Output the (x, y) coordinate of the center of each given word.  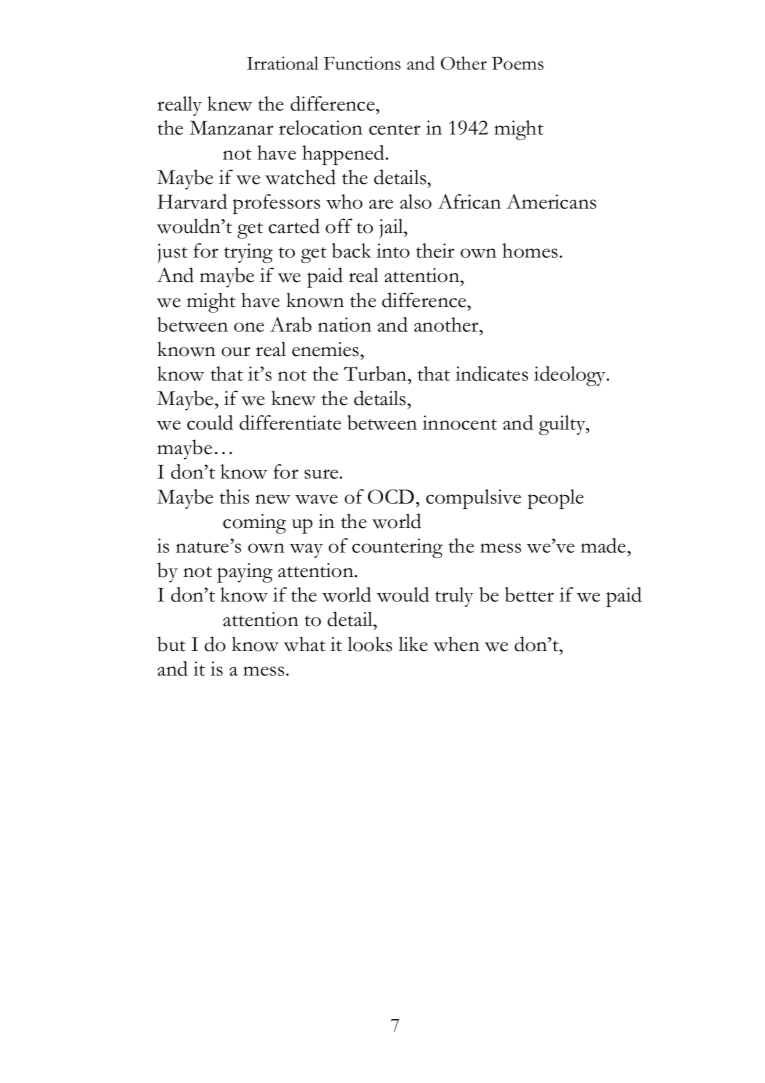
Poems (518, 63)
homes (530, 250)
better (529, 594)
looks (370, 644)
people (556, 499)
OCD (392, 496)
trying (248, 253)
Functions (362, 63)
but (171, 644)
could (210, 422)
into (393, 250)
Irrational (283, 63)
